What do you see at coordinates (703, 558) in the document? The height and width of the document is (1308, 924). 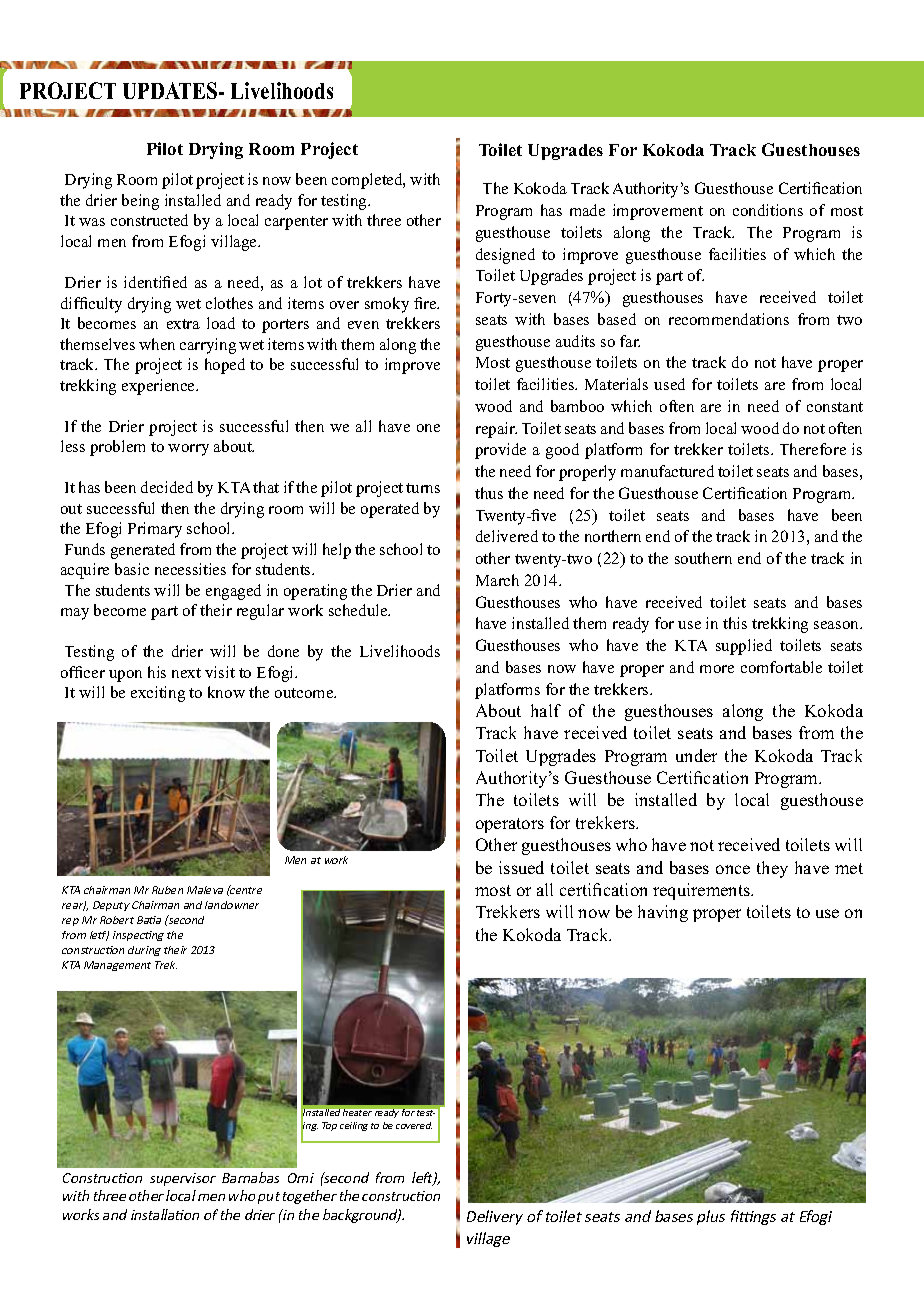 I see `southern` at bounding box center [703, 558].
